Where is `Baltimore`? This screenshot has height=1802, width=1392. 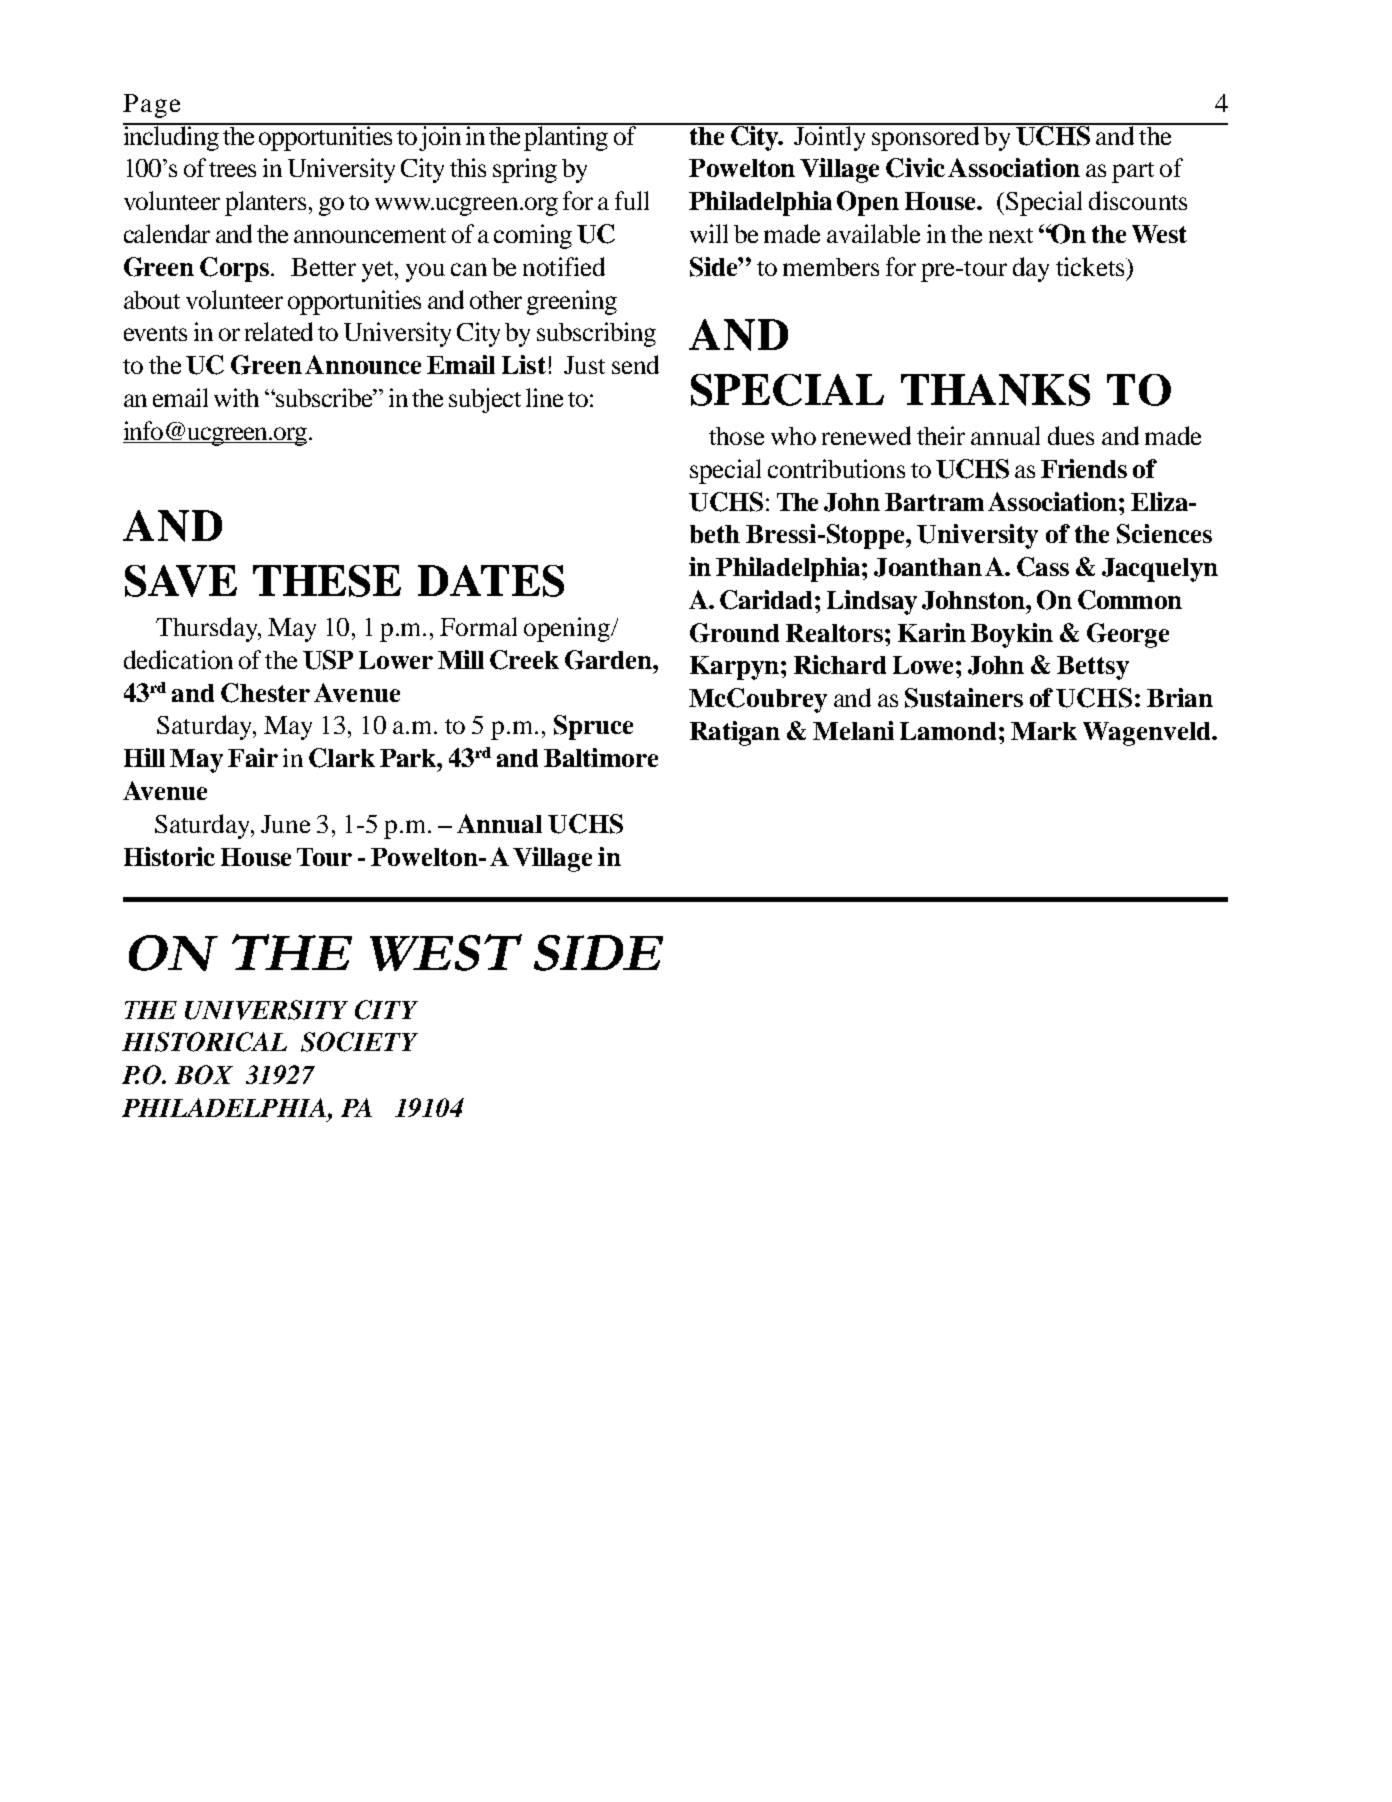 Baltimore is located at coordinates (601, 757).
